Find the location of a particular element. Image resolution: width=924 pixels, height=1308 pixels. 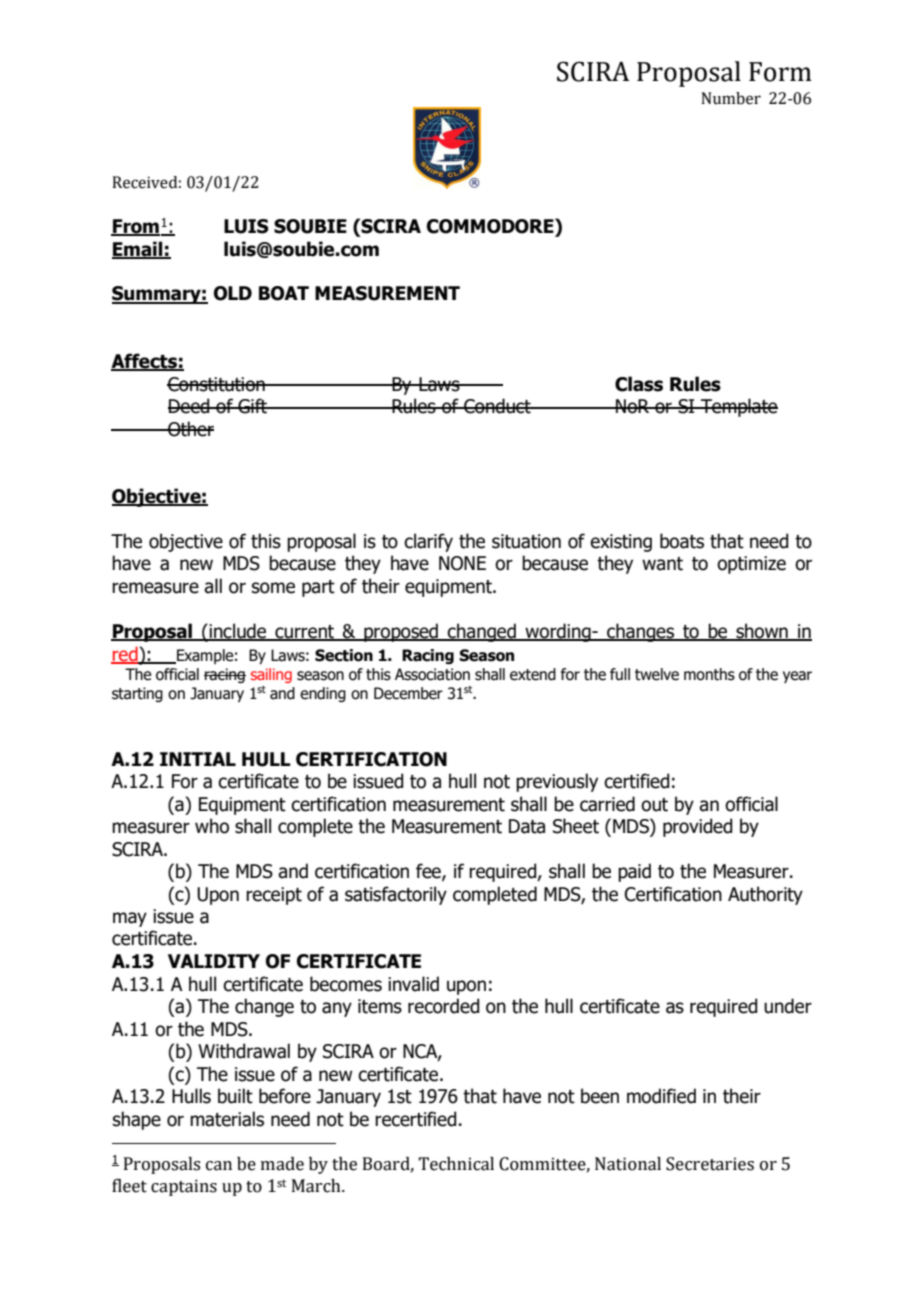

built is located at coordinates (235, 1096).
